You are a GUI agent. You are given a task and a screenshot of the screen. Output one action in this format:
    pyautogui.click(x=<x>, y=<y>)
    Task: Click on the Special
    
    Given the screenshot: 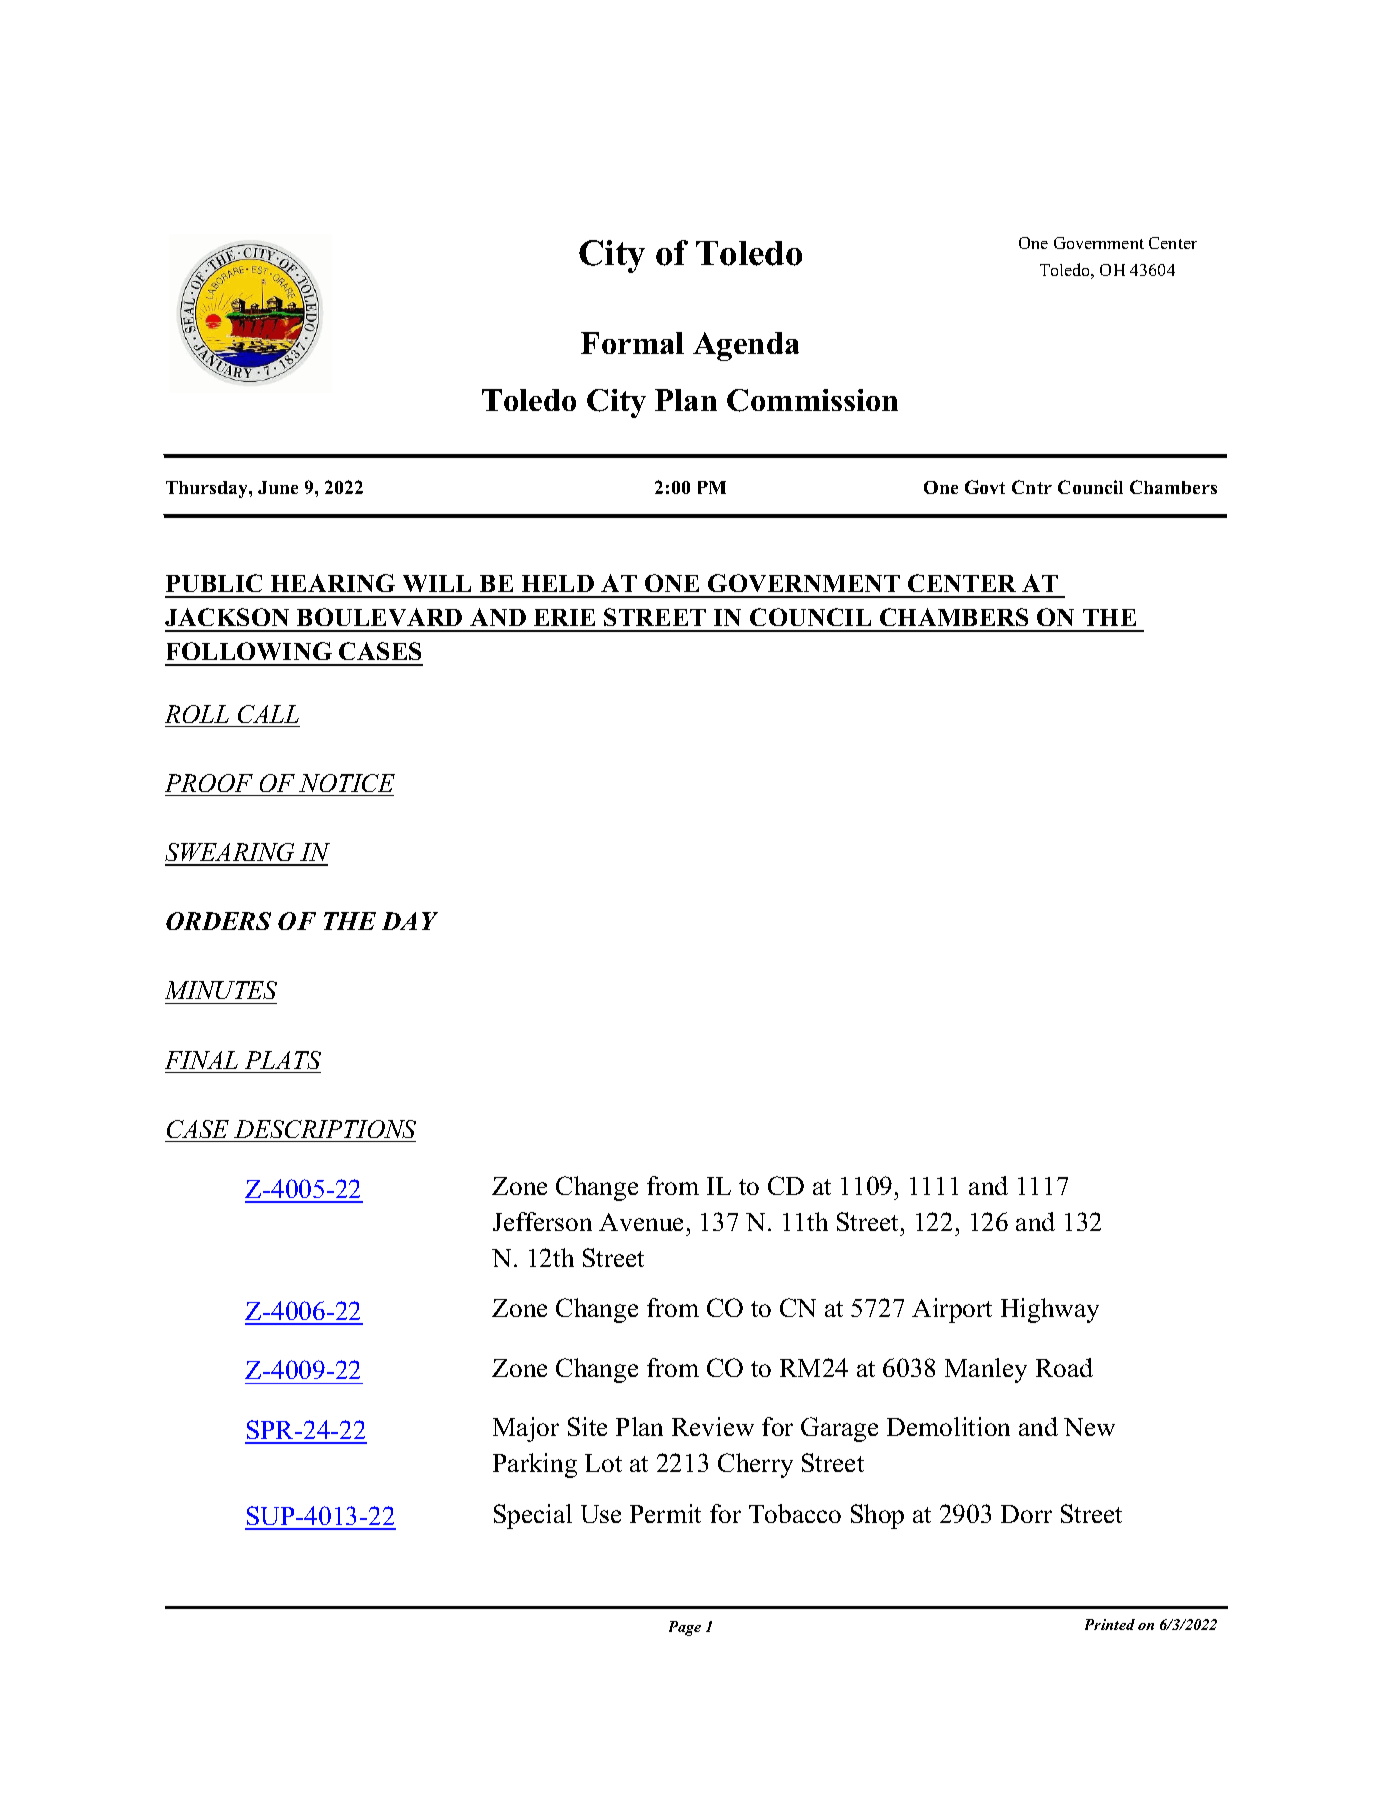 What is the action you would take?
    pyautogui.click(x=533, y=1516)
